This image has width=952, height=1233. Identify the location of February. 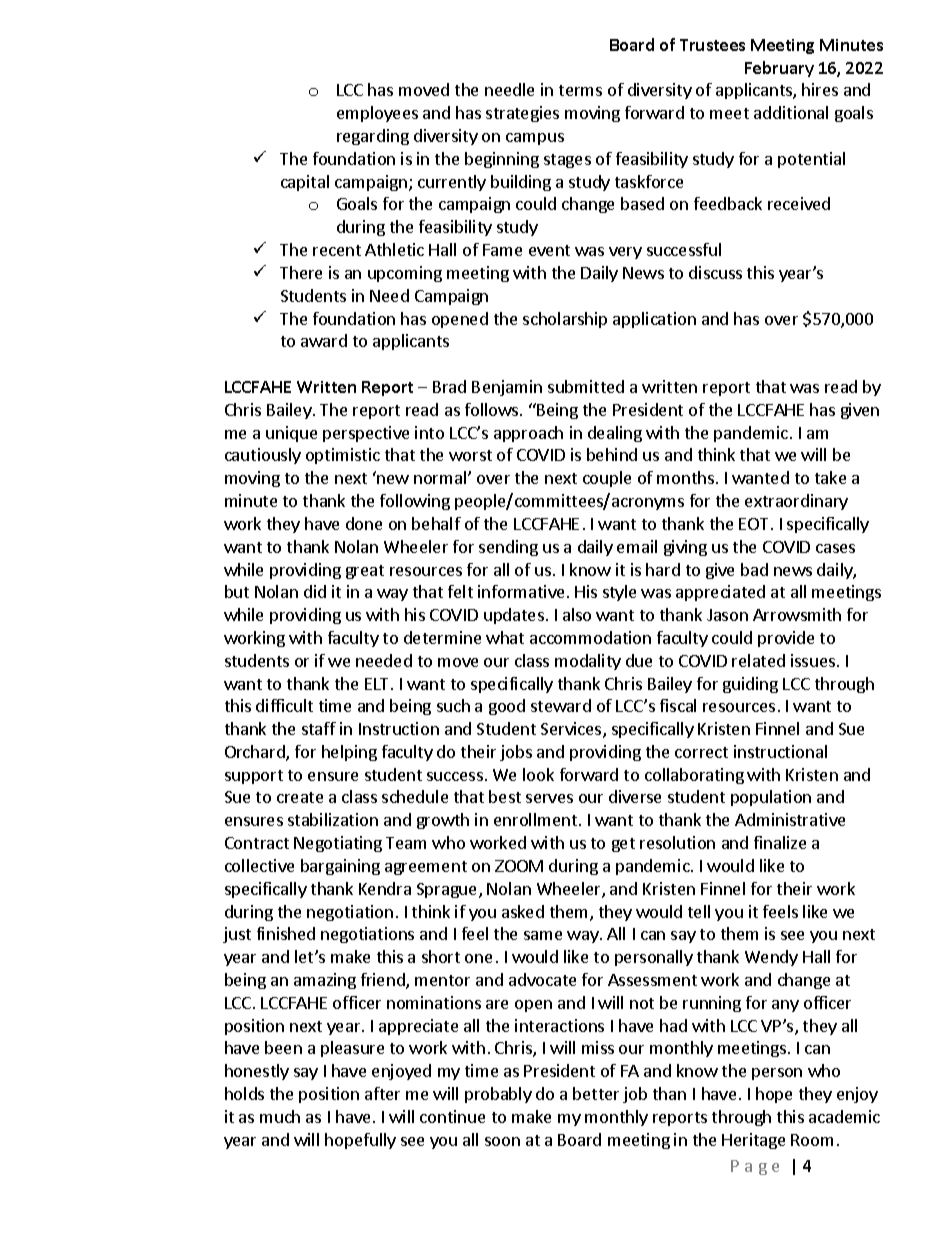
(779, 69).
